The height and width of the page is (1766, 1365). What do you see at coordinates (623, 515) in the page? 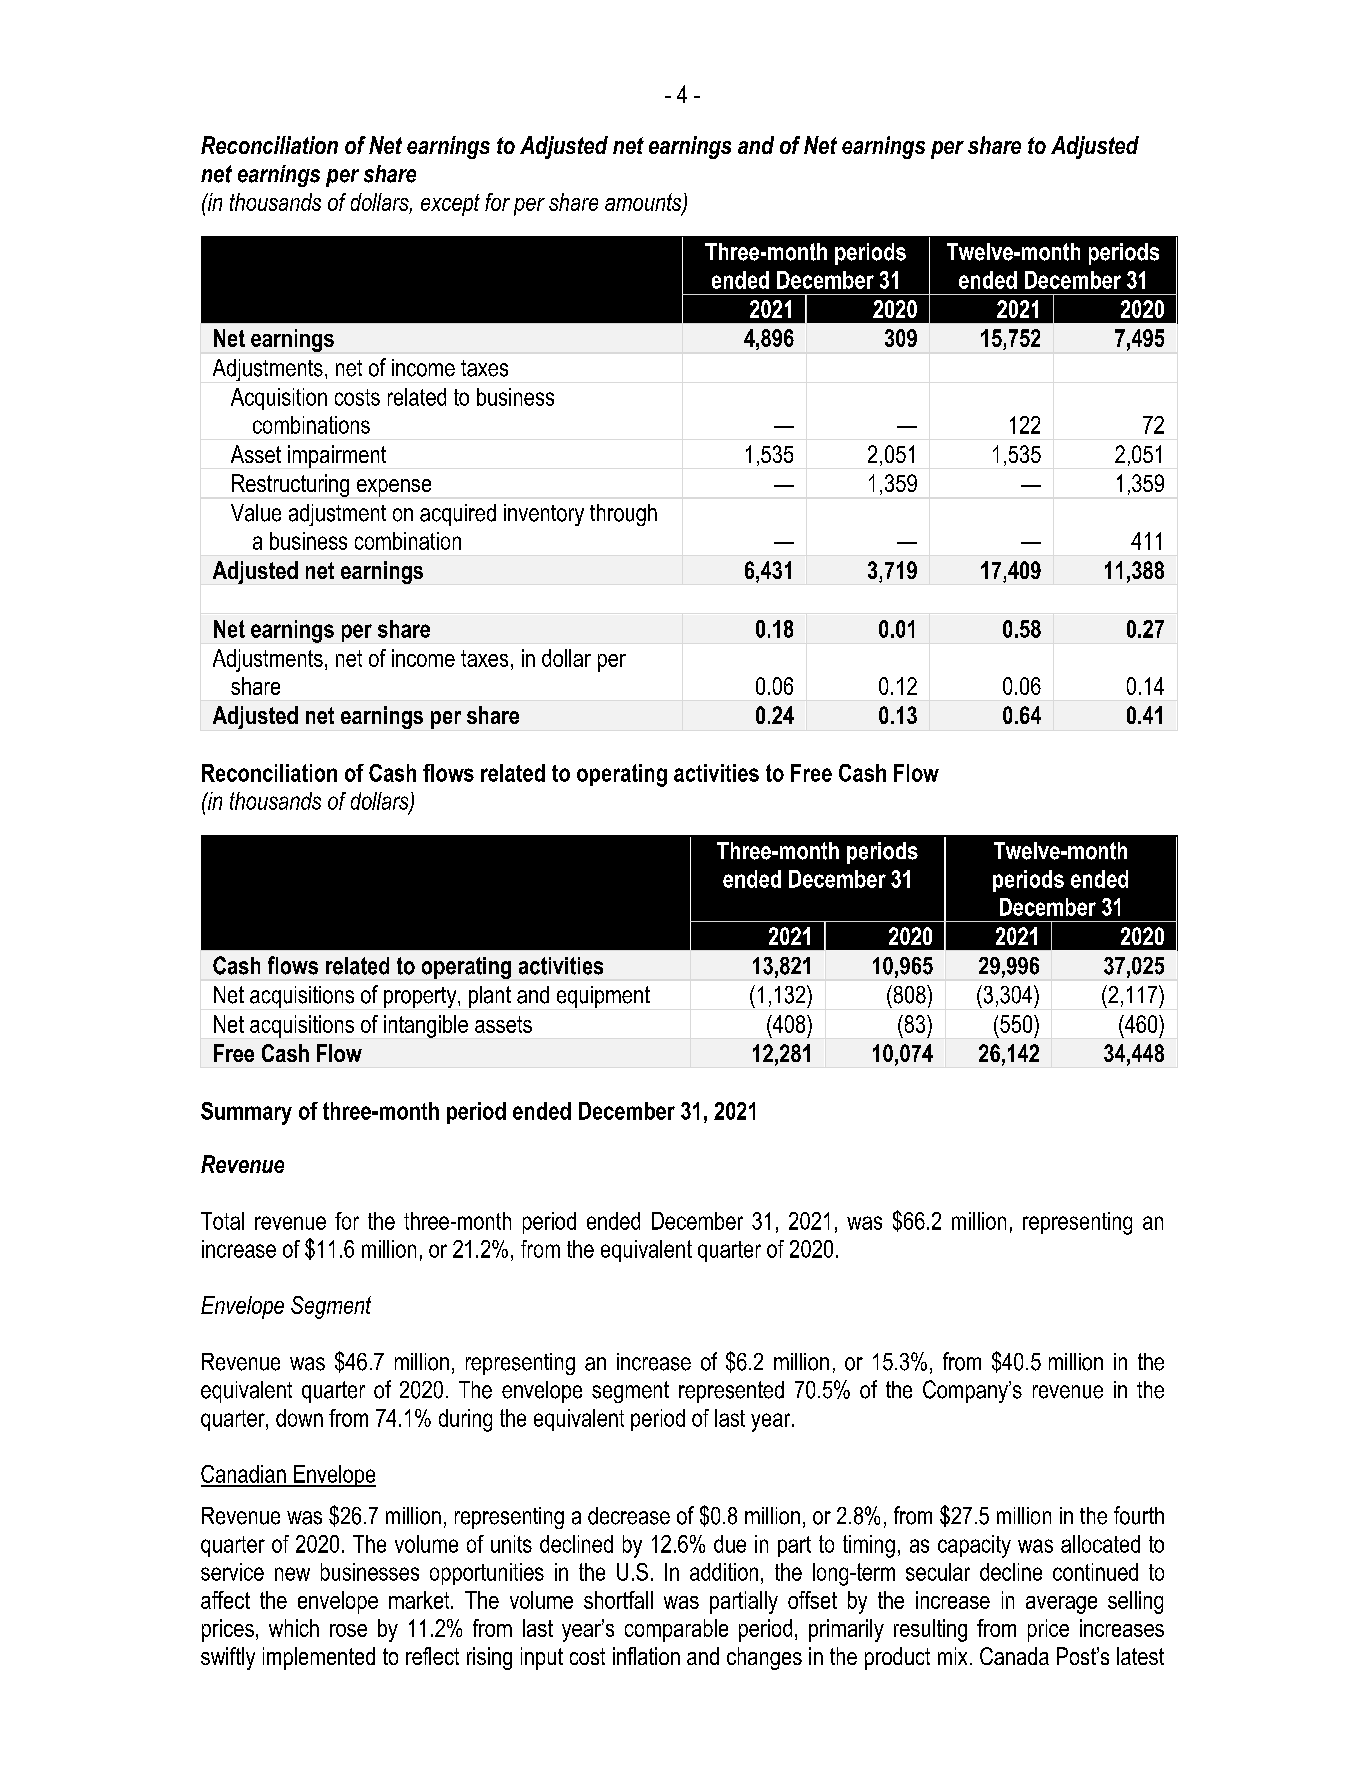
I see `through` at bounding box center [623, 515].
